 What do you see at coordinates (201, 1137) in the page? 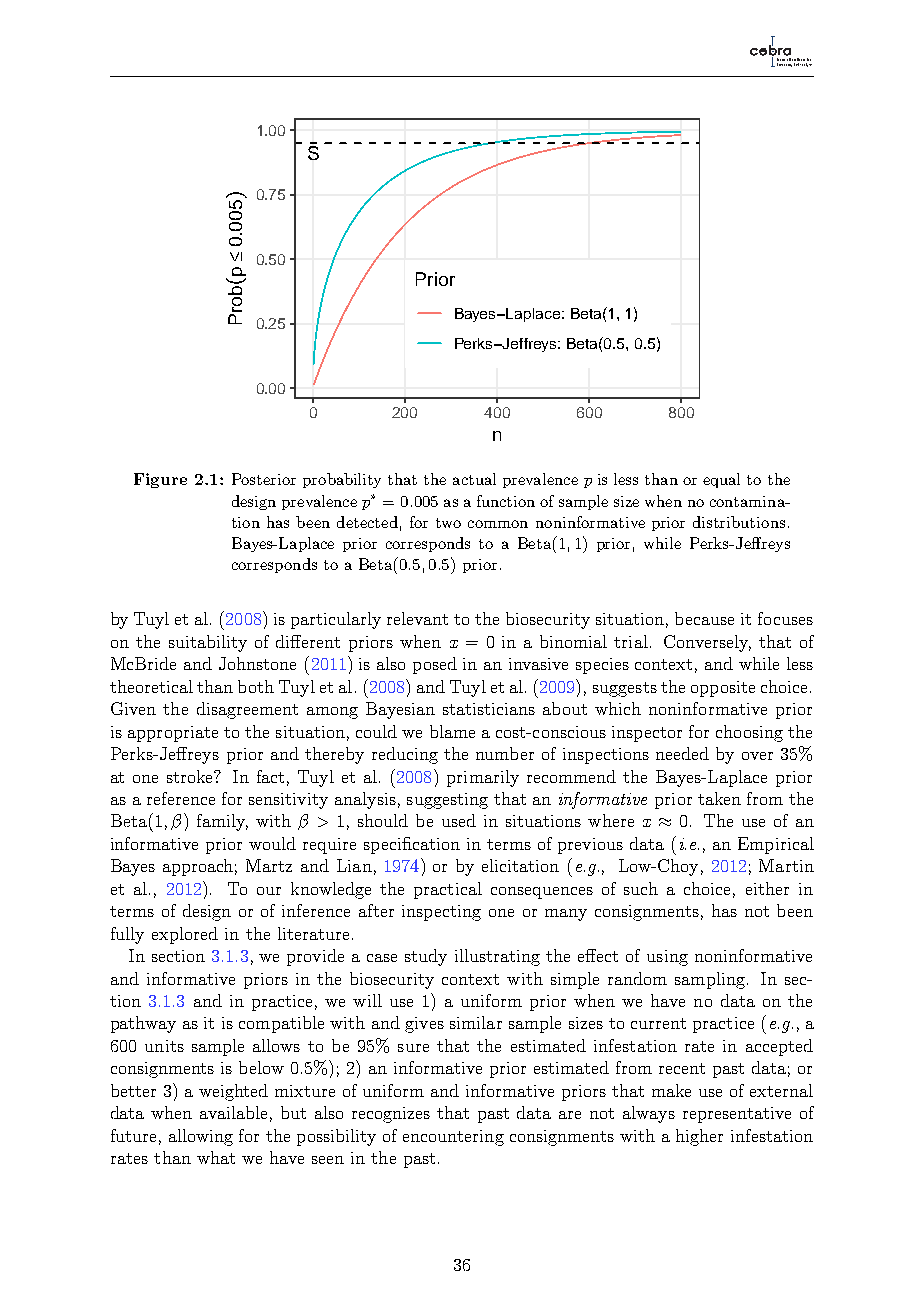
I see `allowing` at bounding box center [201, 1137].
